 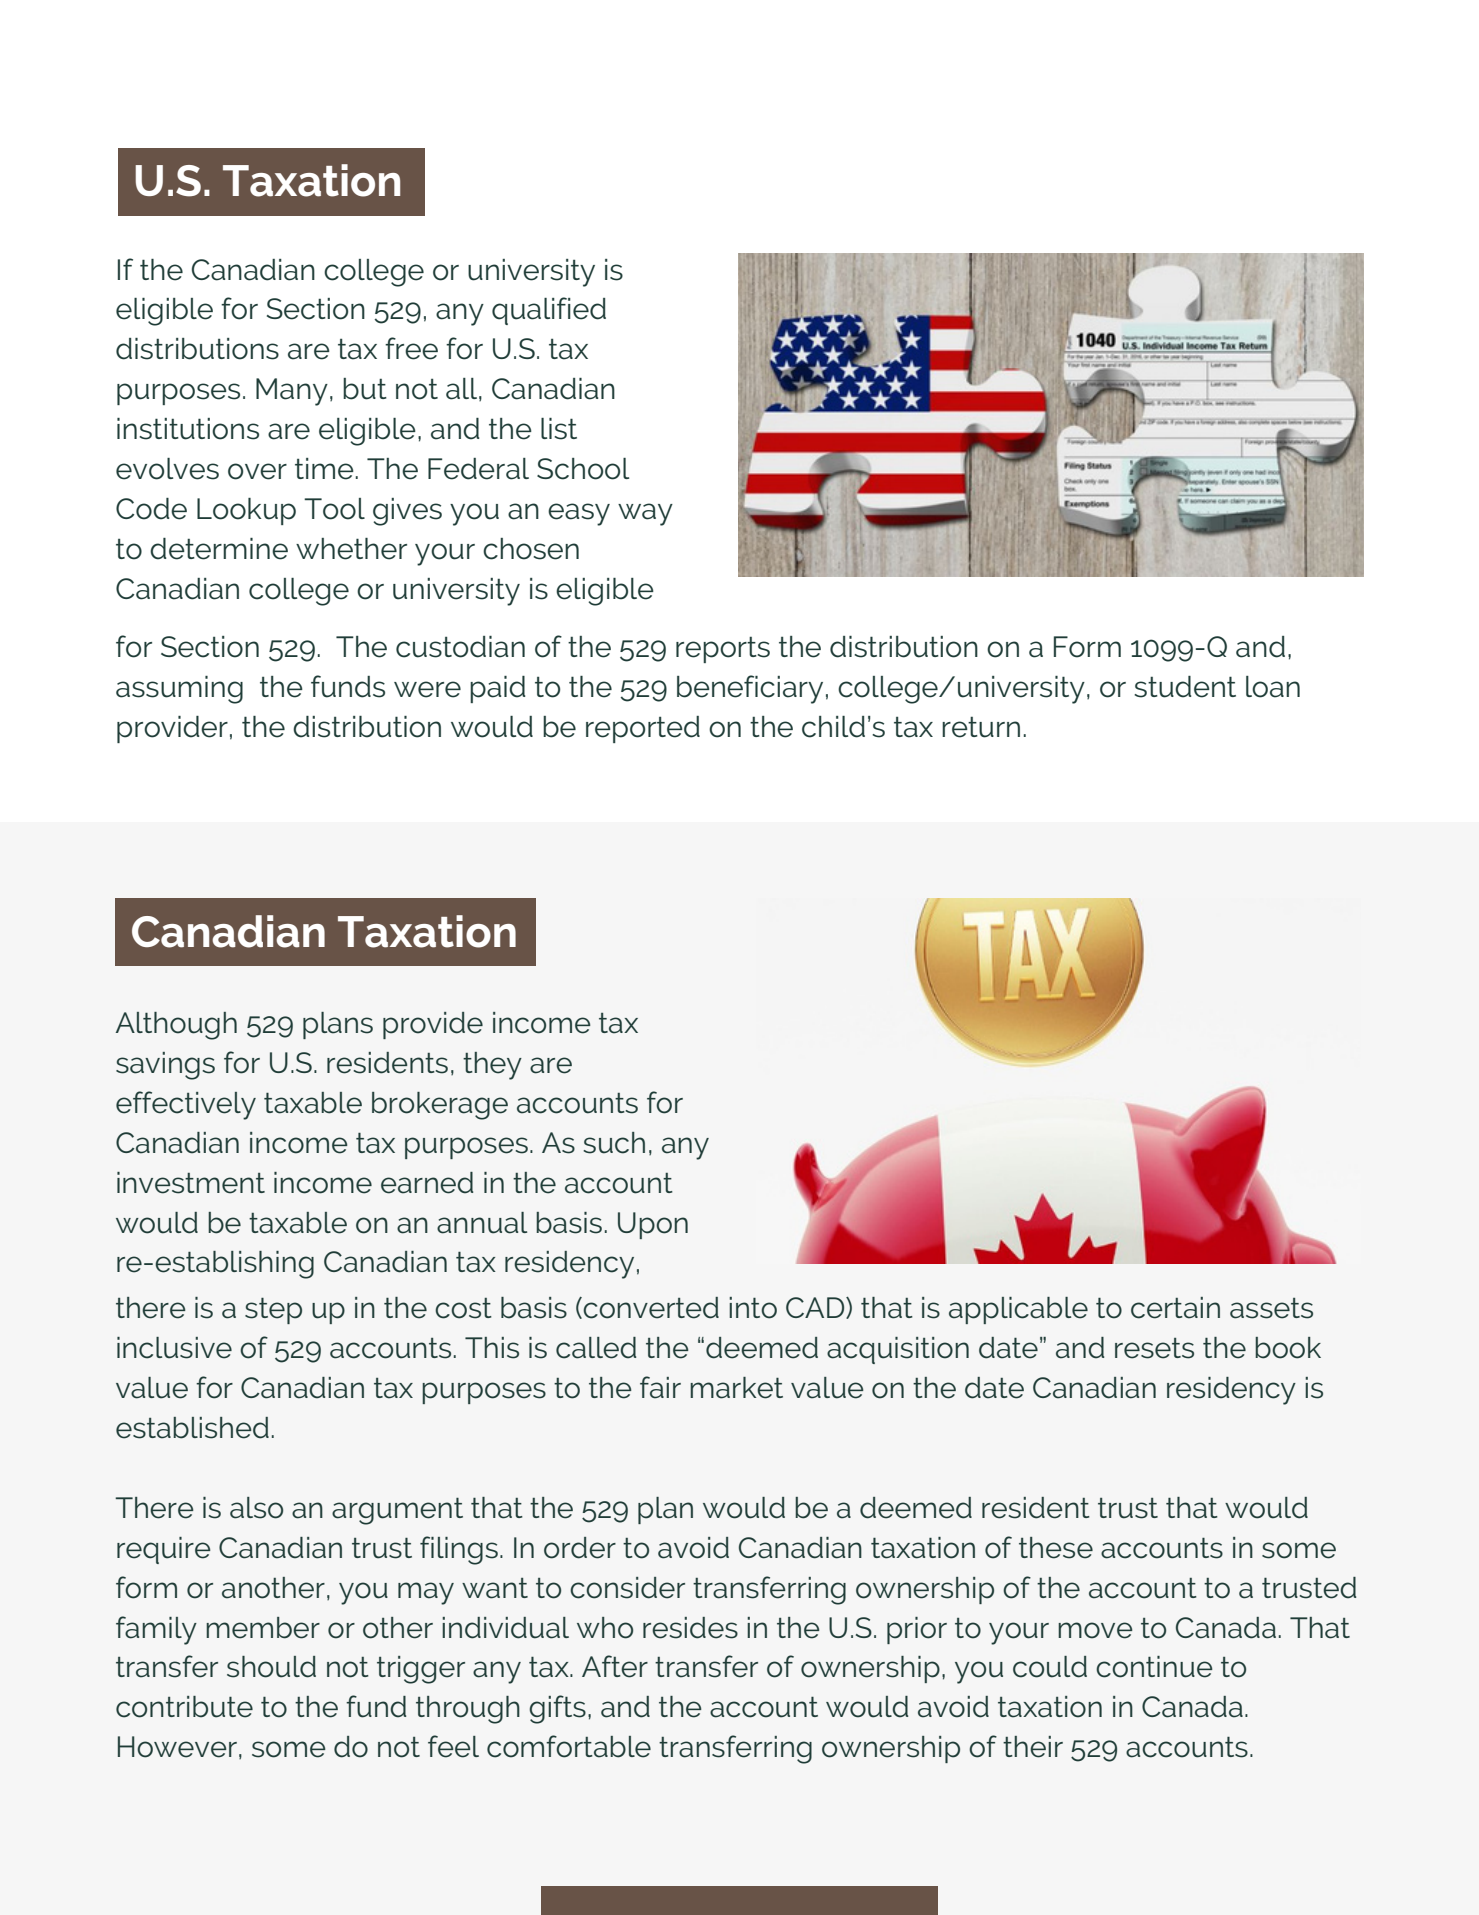 What do you see at coordinates (271, 1667) in the image?
I see `should` at bounding box center [271, 1667].
